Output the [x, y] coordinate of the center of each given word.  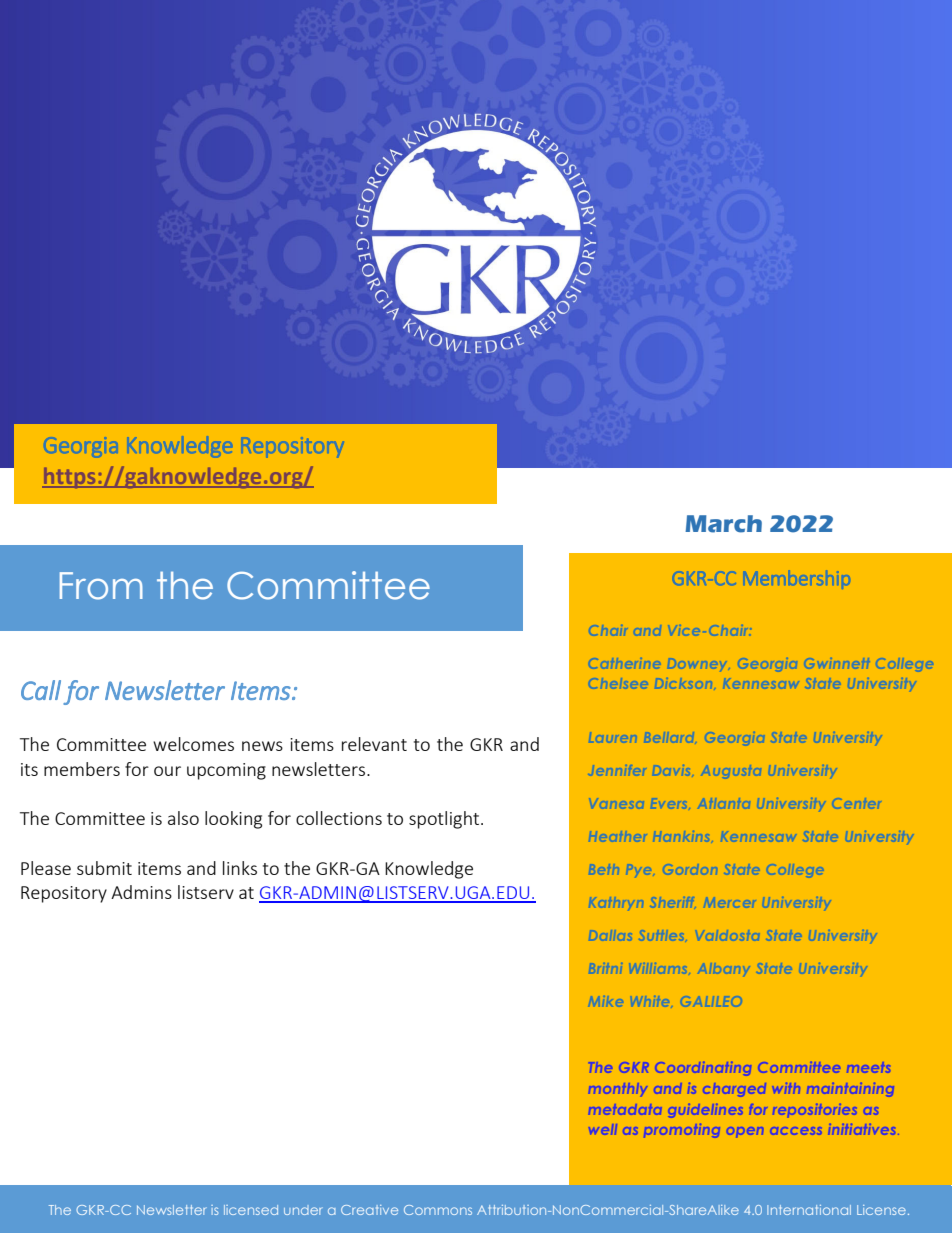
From [101, 586]
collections [339, 818]
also [183, 818]
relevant [374, 744]
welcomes [193, 744]
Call [41, 690]
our [167, 771]
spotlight [445, 820]
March [723, 524]
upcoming [226, 771]
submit [104, 868]
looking [233, 820]
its [29, 769]
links [240, 868]
